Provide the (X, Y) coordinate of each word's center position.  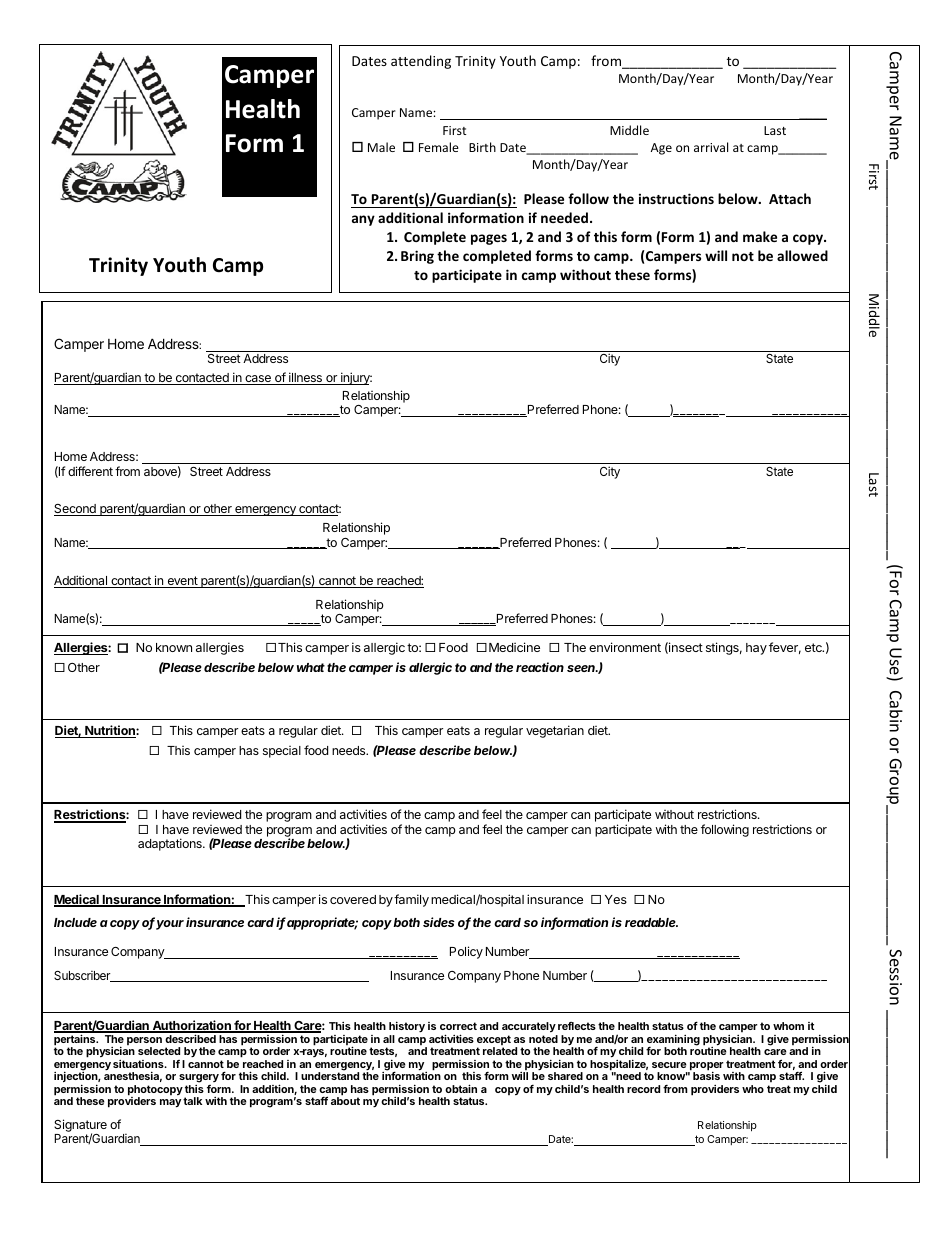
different (90, 471)
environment (625, 647)
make (760, 236)
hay (756, 649)
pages (489, 239)
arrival (711, 147)
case (258, 380)
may (170, 1103)
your (170, 925)
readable (651, 922)
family (411, 900)
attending (421, 62)
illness (305, 378)
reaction (540, 667)
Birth (482, 147)
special (282, 752)
